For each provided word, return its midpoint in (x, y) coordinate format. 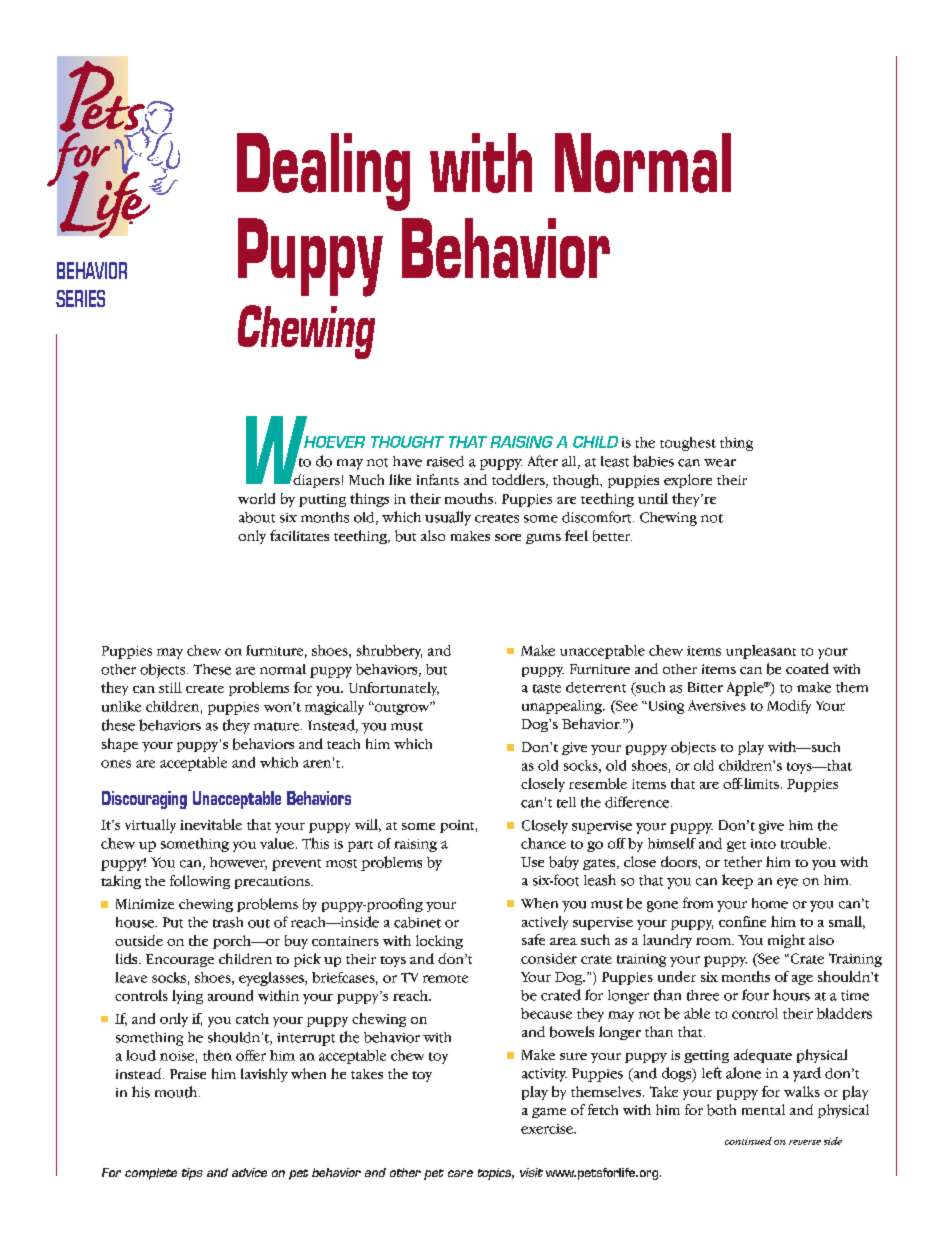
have (407, 461)
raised (445, 461)
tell (566, 802)
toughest (688, 444)
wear (720, 463)
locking (439, 942)
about (257, 517)
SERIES (80, 298)
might (786, 941)
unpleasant (761, 652)
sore (508, 537)
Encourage (180, 960)
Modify (789, 707)
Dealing (323, 172)
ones (116, 764)
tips (192, 1174)
